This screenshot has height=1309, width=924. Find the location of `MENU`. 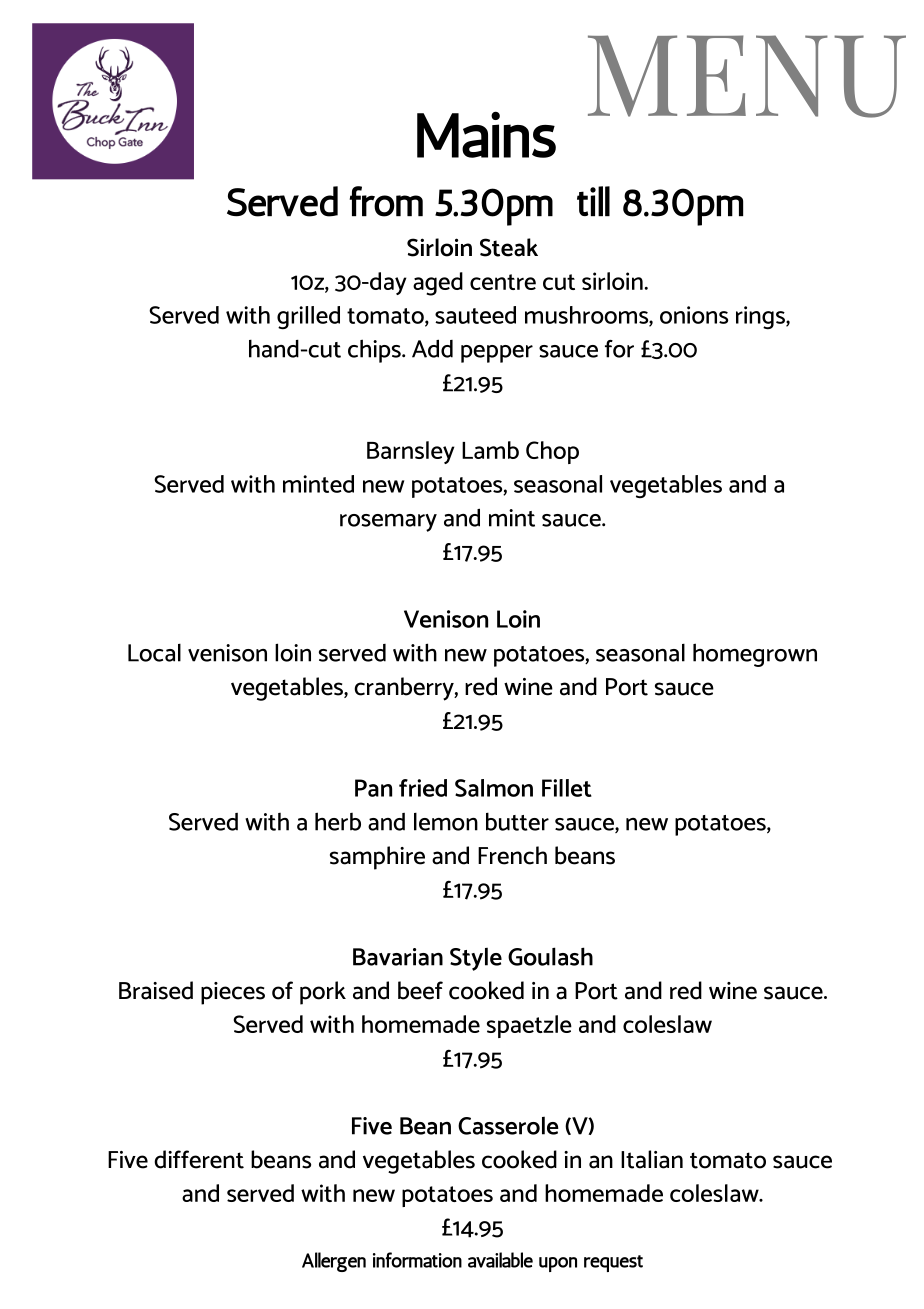

MENU is located at coordinates (747, 76).
